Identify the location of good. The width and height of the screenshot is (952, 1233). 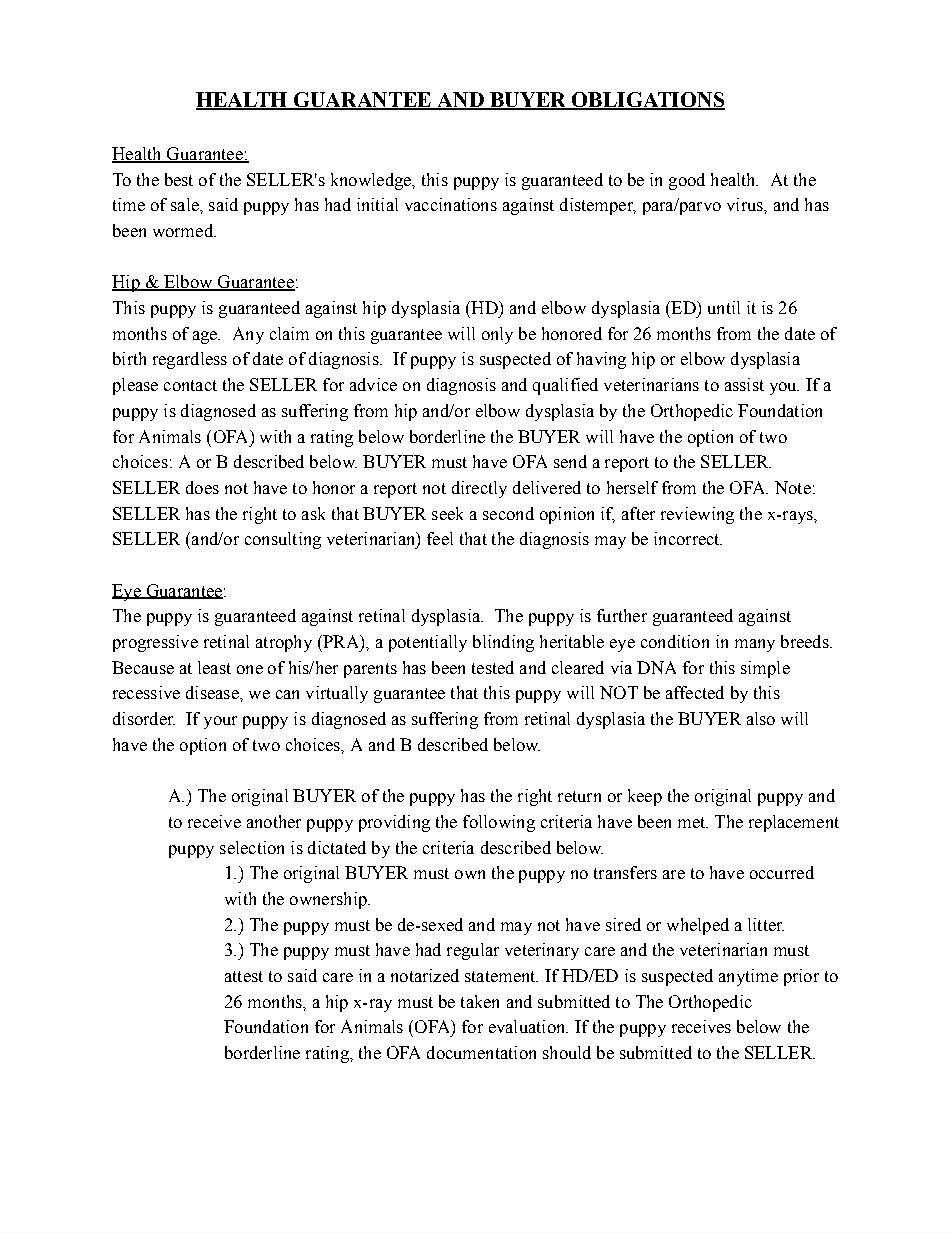
(687, 181).
